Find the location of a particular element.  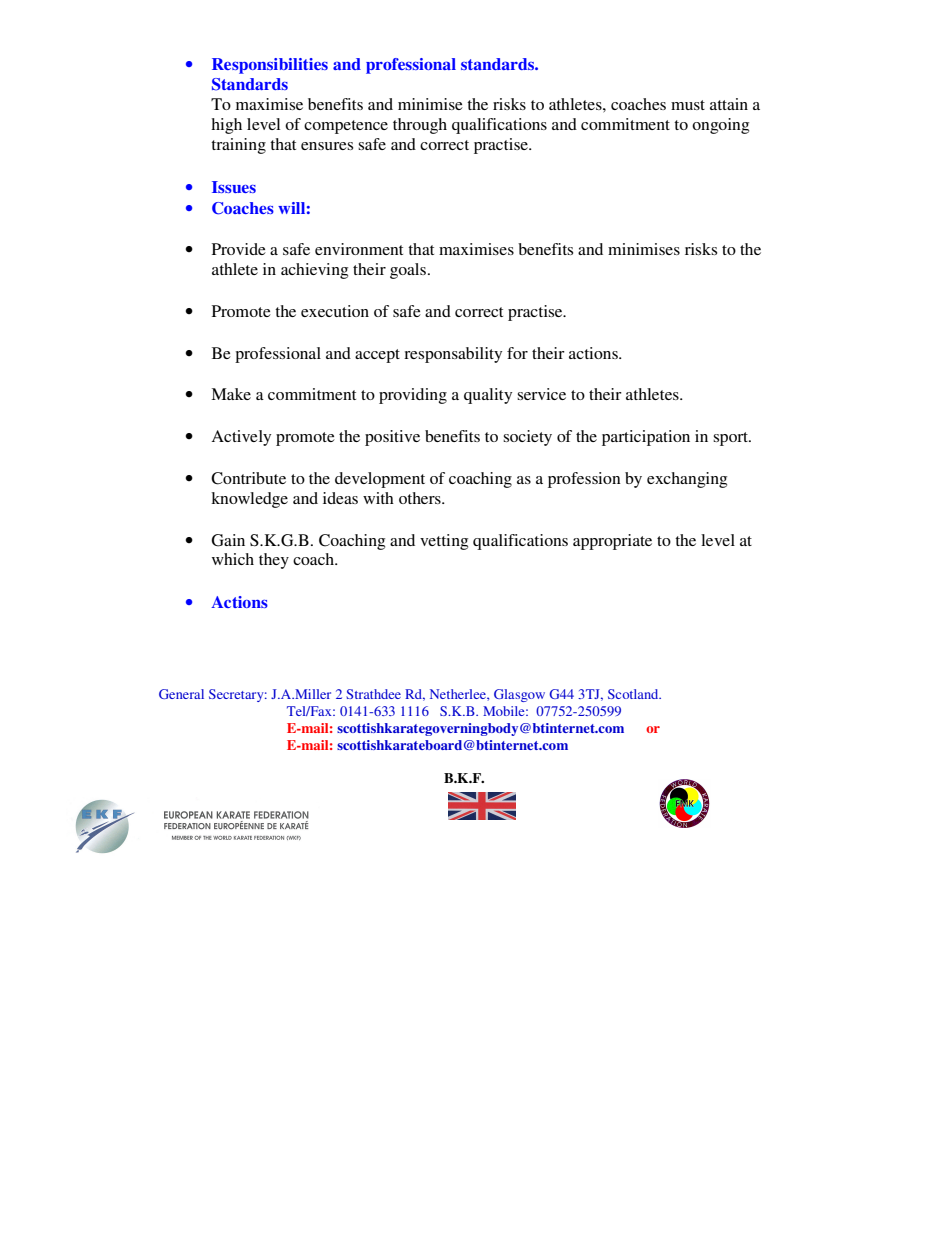

must is located at coordinates (688, 105).
